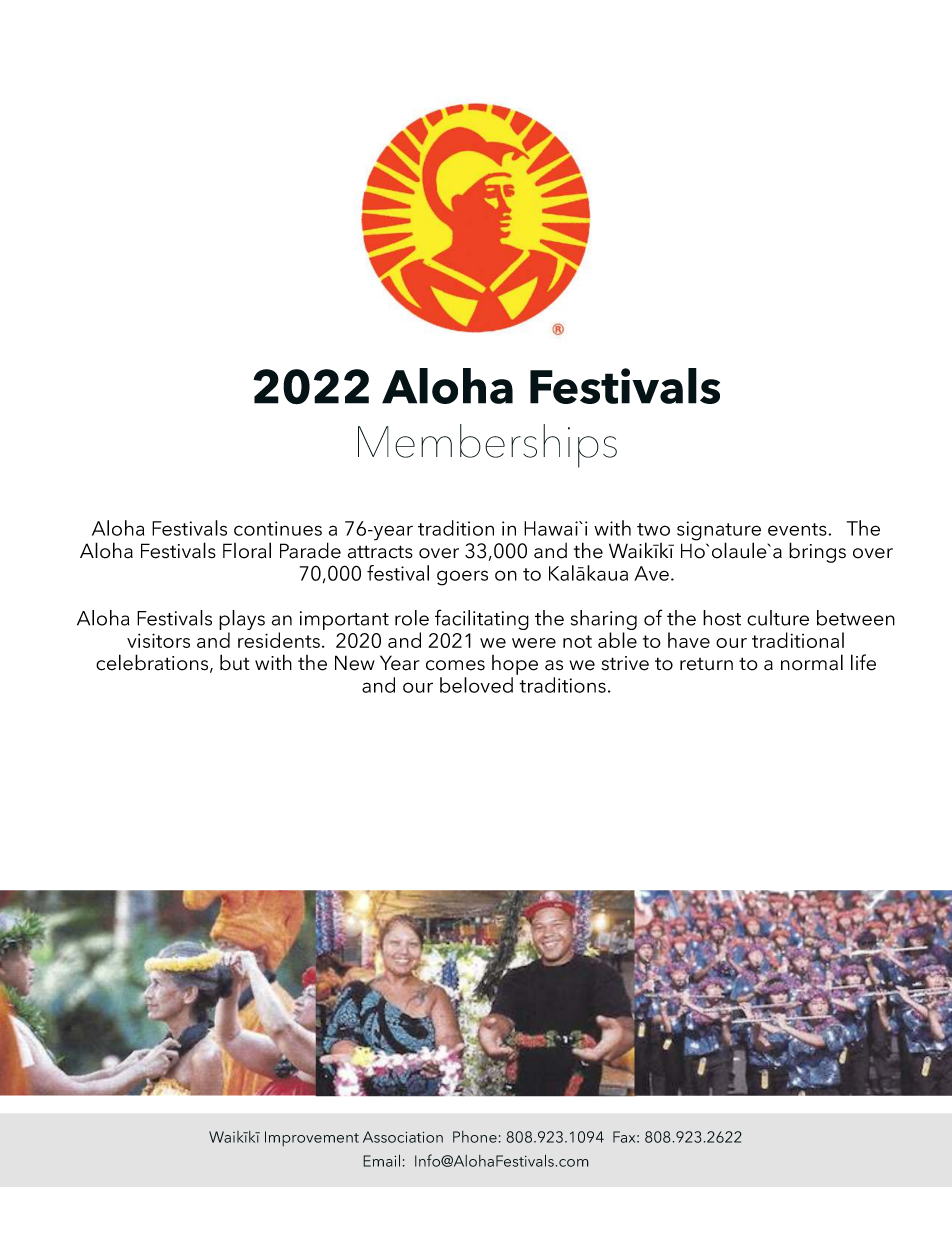 The width and height of the screenshot is (952, 1233). Describe the element at coordinates (778, 618) in the screenshot. I see `culture` at that location.
